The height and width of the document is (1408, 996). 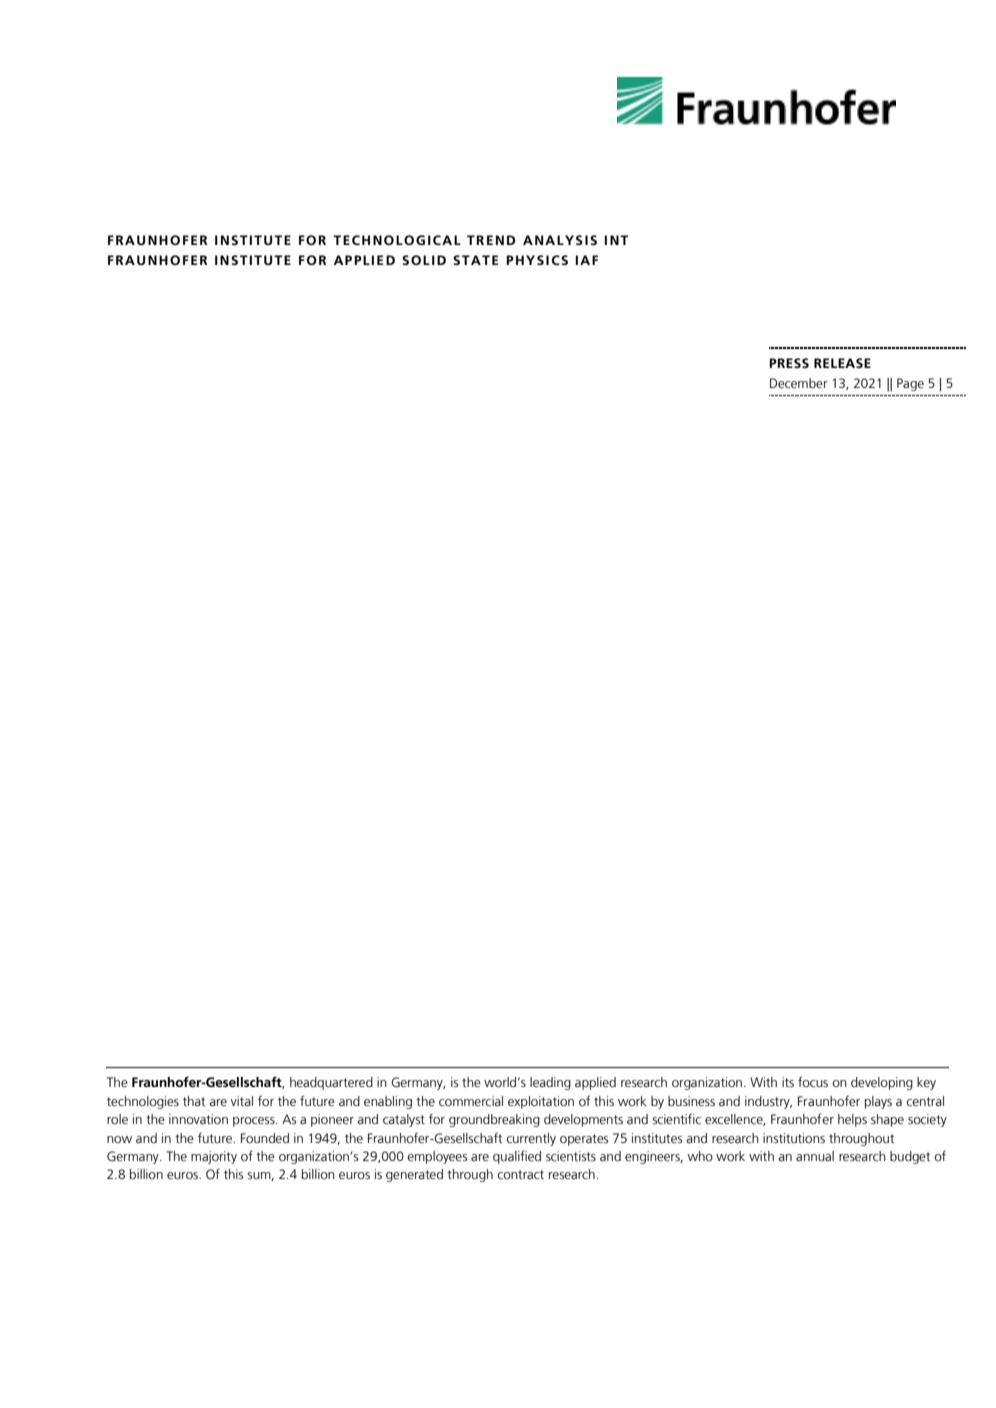 What do you see at coordinates (214, 1157) in the document?
I see `majority` at bounding box center [214, 1157].
